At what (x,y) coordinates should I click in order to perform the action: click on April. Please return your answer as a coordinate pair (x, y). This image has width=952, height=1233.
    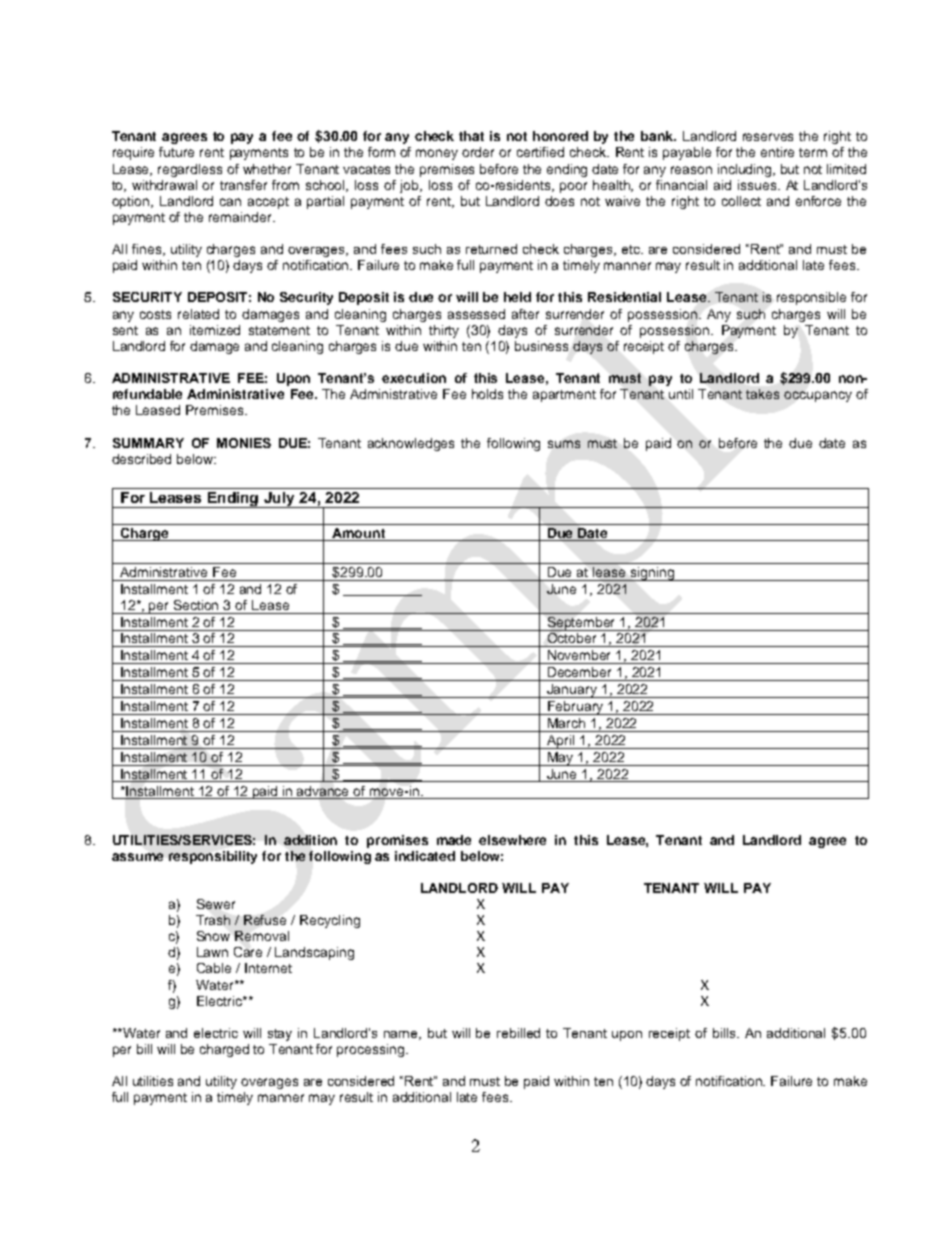
    Looking at the image, I should click on (561, 742).
